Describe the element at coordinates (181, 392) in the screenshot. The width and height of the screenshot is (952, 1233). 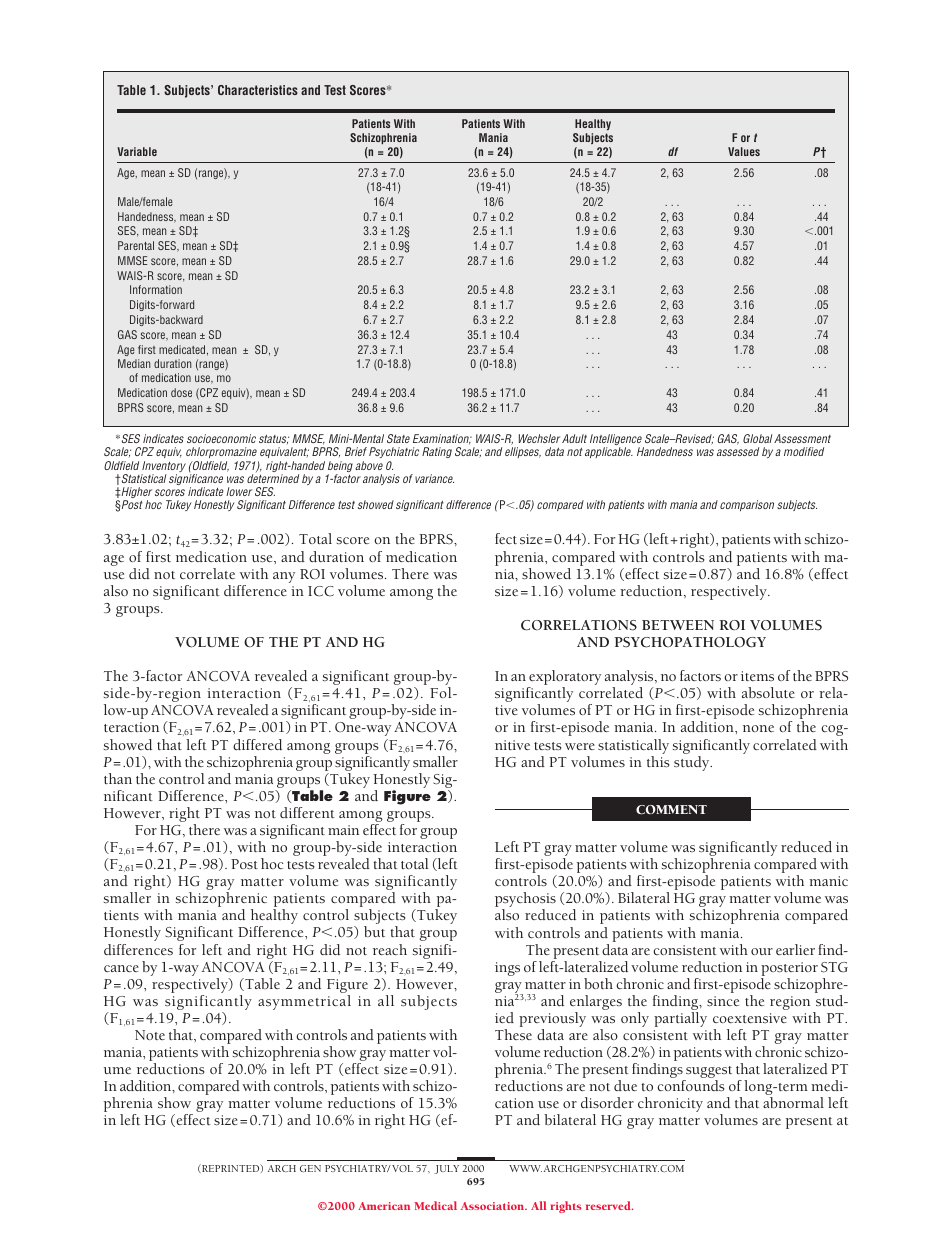
I see `dose` at that location.
